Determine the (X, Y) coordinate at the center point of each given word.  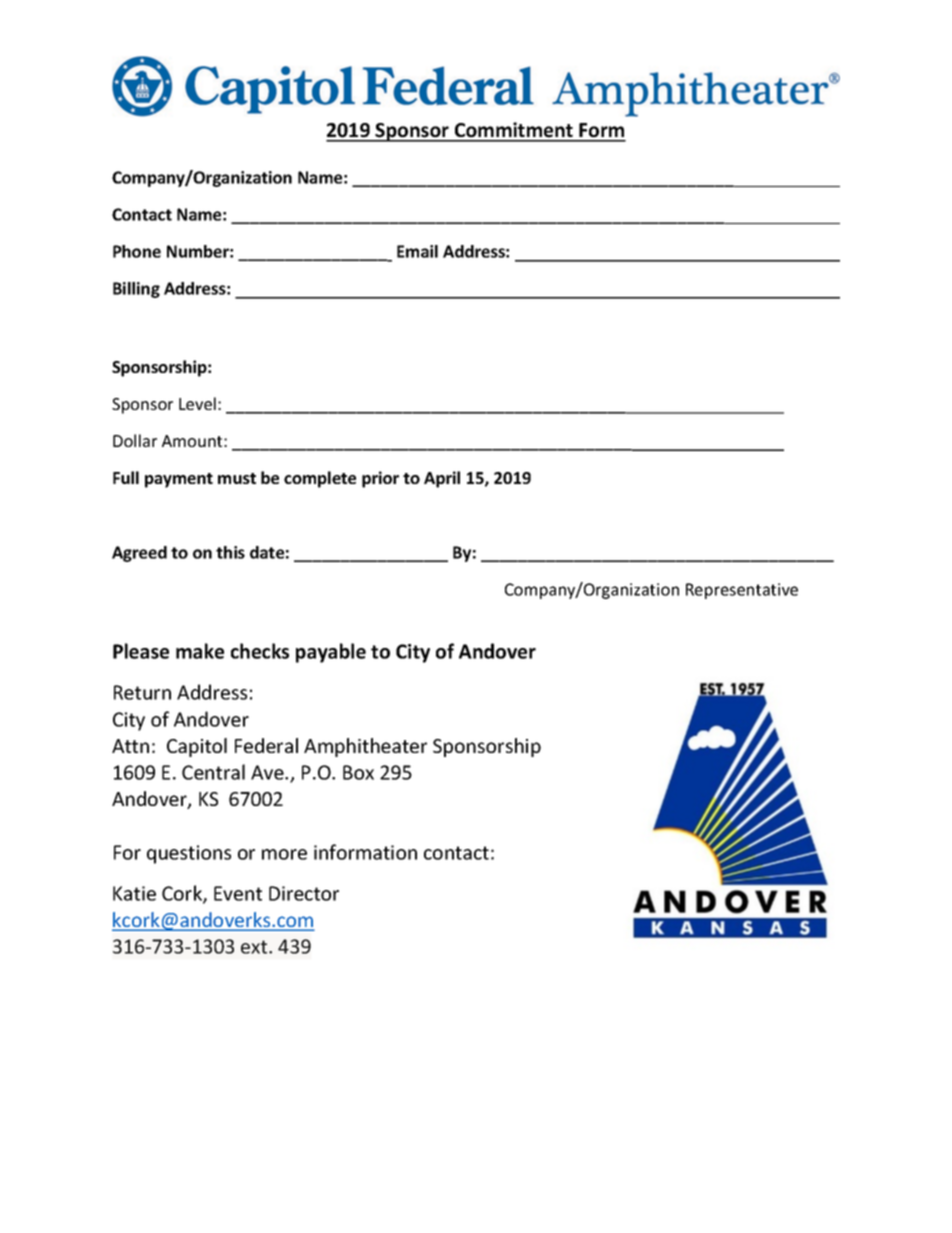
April (442, 479)
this (230, 552)
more (284, 854)
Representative (742, 591)
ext (255, 947)
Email (417, 251)
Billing (136, 290)
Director (304, 893)
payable (331, 653)
